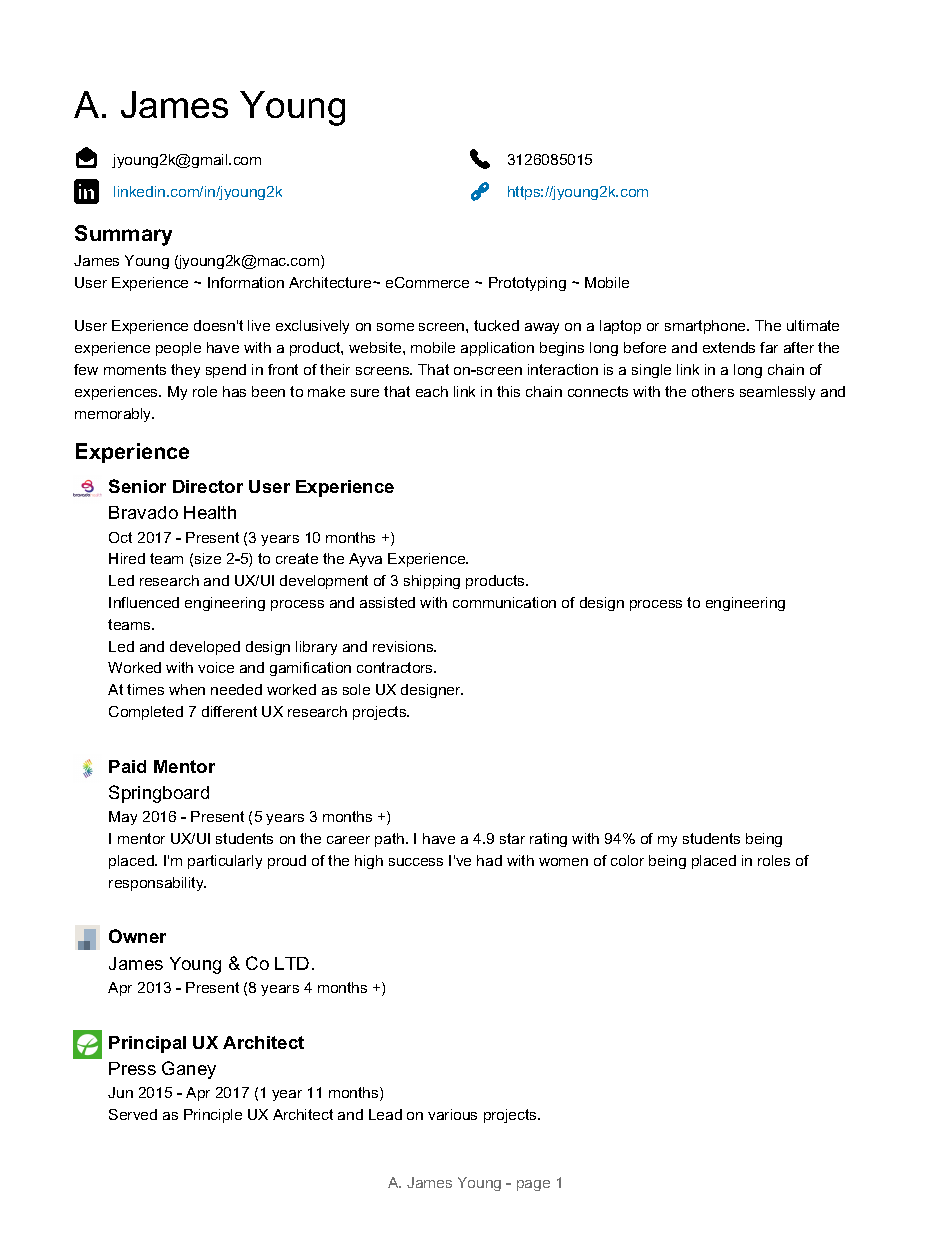 This page has height=1233, width=952. I want to click on smartphone, so click(706, 327).
